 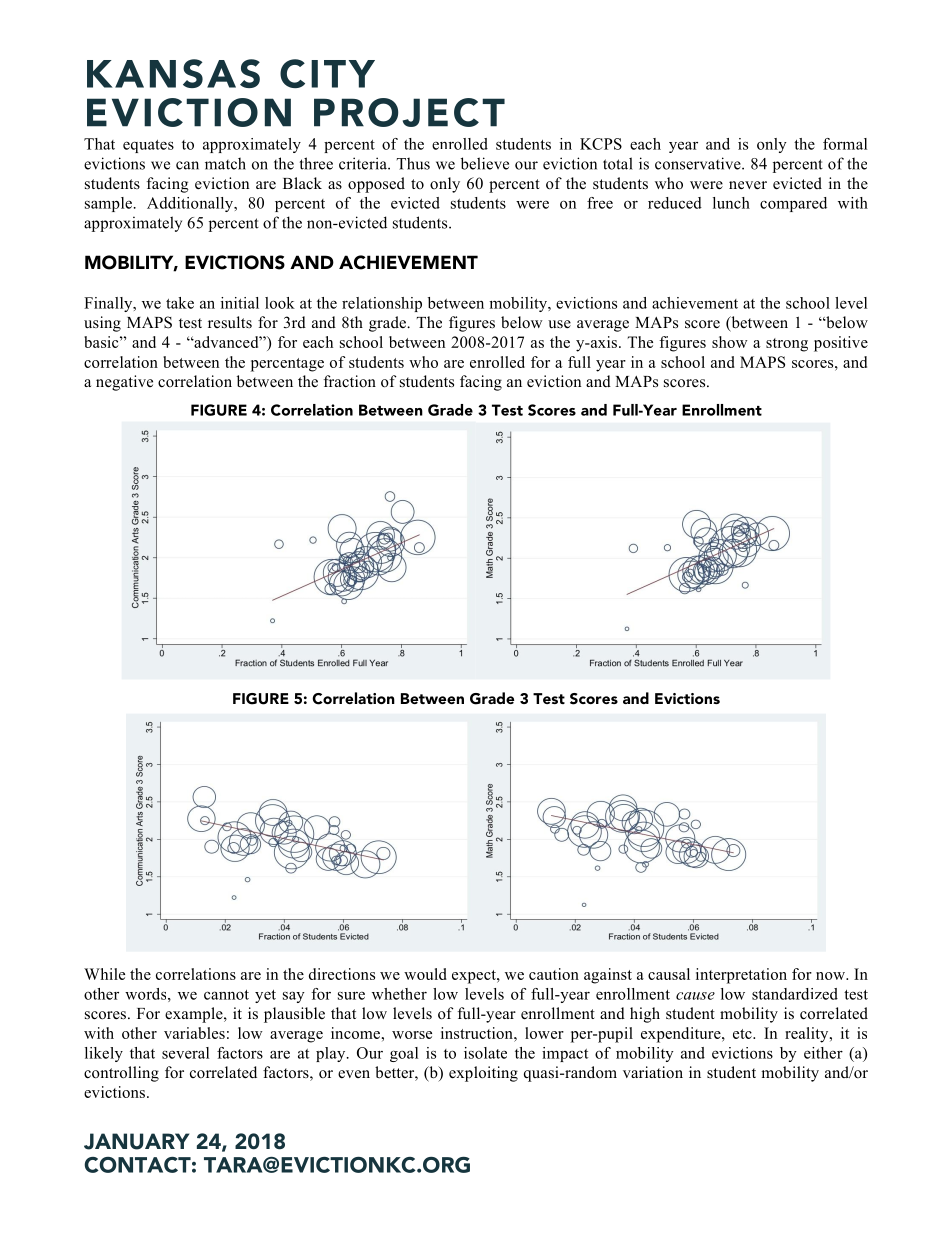 I want to click on JANUARY, so click(x=136, y=1141).
